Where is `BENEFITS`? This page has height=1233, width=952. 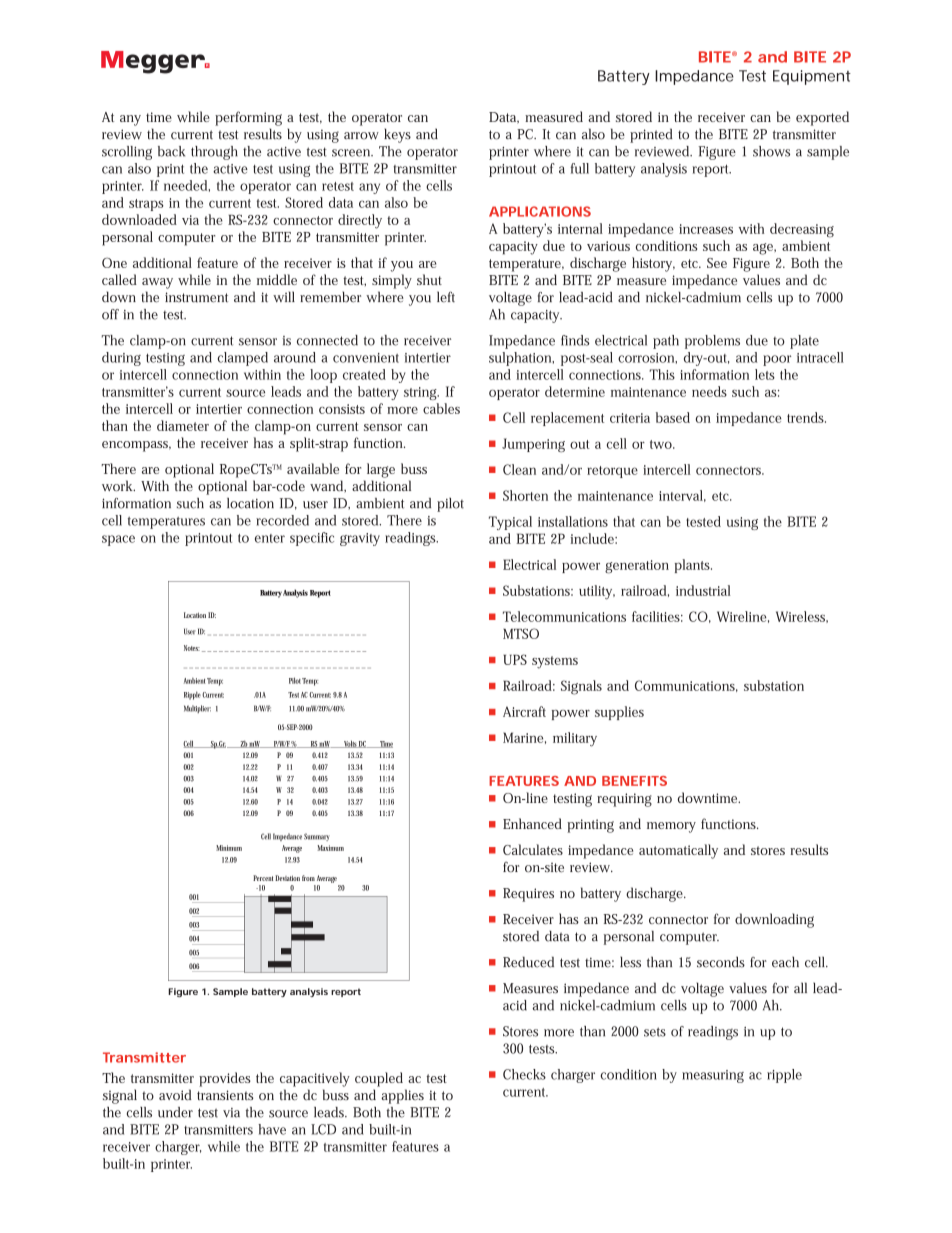
BENEFITS is located at coordinates (634, 781).
